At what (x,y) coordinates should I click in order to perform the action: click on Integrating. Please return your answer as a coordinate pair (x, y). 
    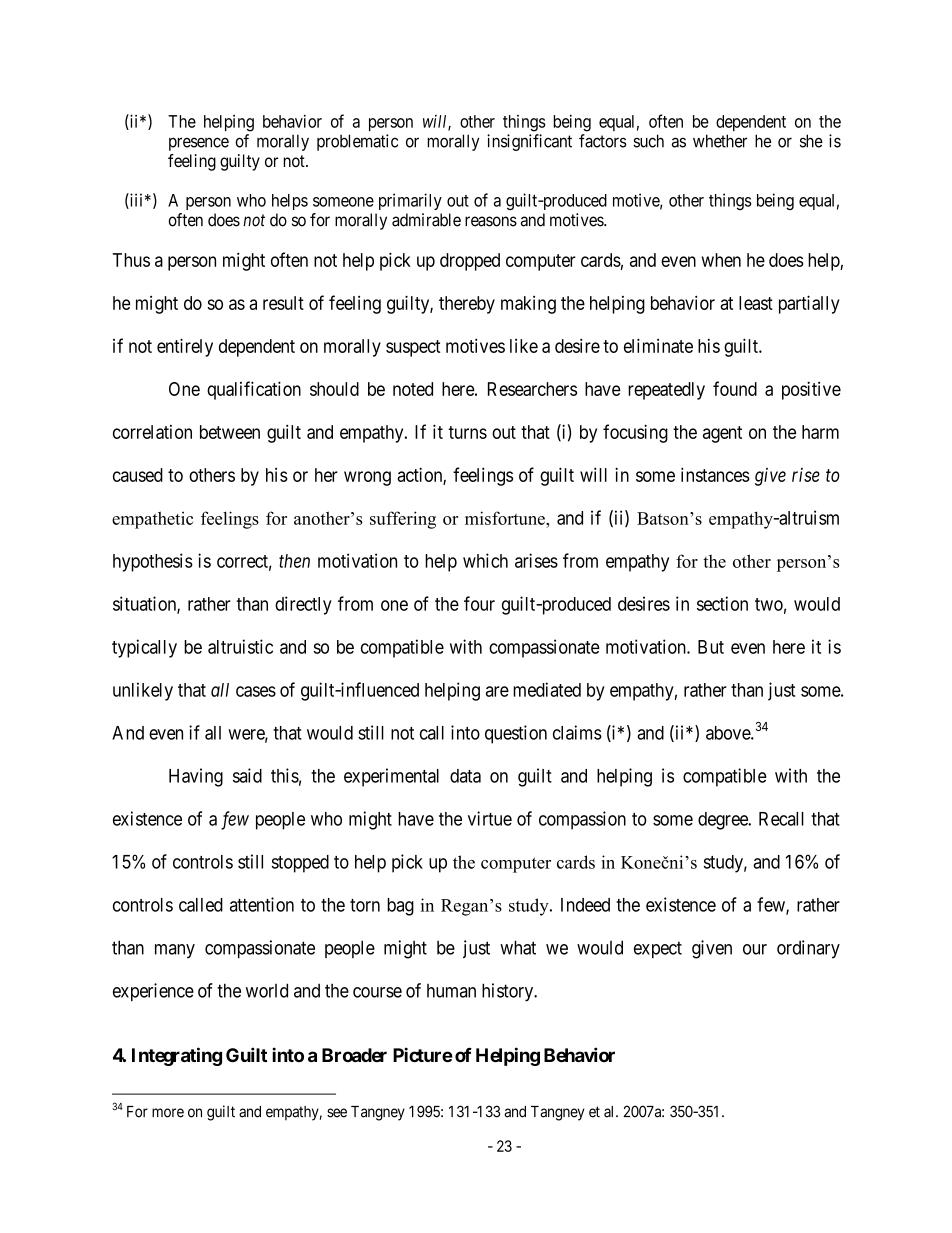
    Looking at the image, I should click on (177, 1056).
